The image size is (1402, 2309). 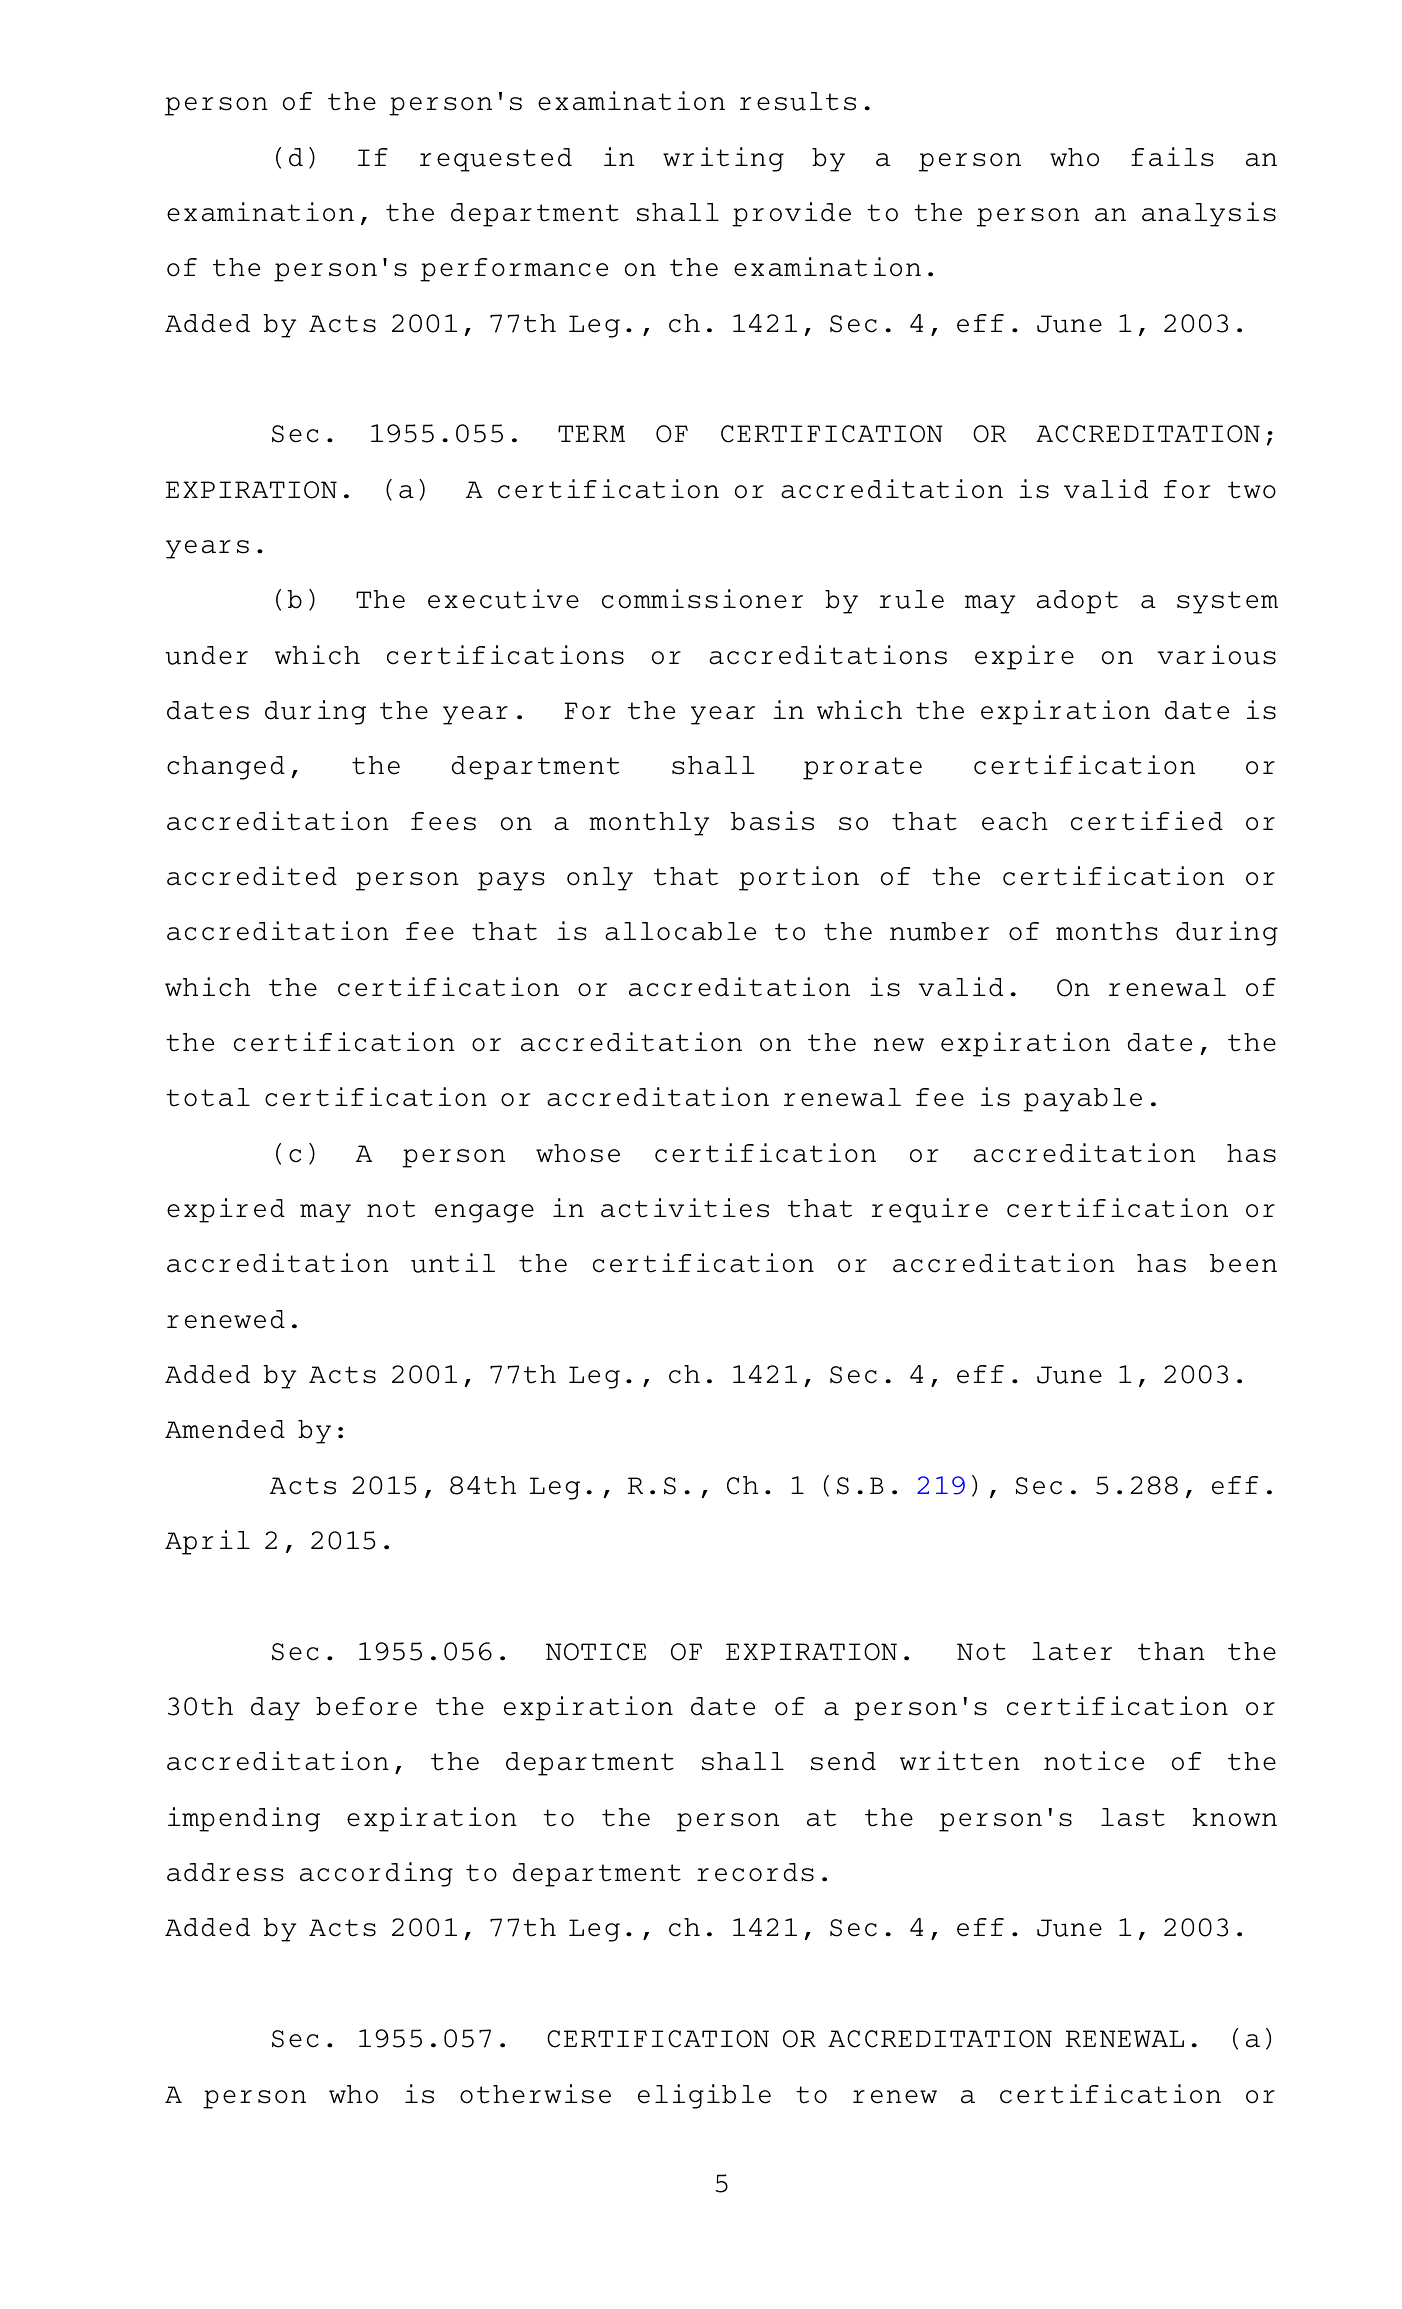 I want to click on fails, so click(x=1172, y=157).
